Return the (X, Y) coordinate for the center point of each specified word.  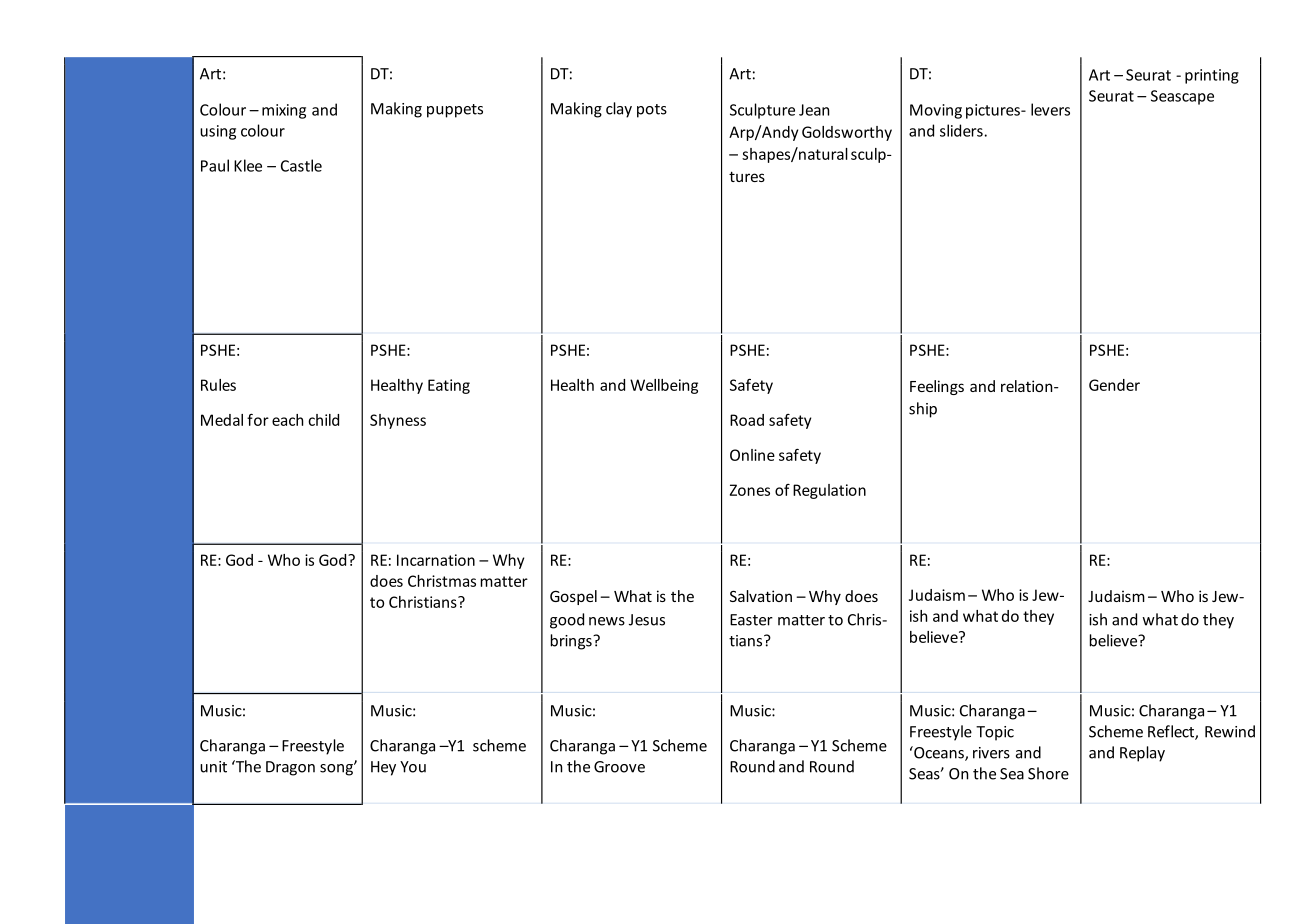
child (323, 420)
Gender (1114, 385)
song (337, 769)
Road (747, 420)
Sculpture (762, 111)
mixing (284, 111)
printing (1212, 76)
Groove (619, 767)
